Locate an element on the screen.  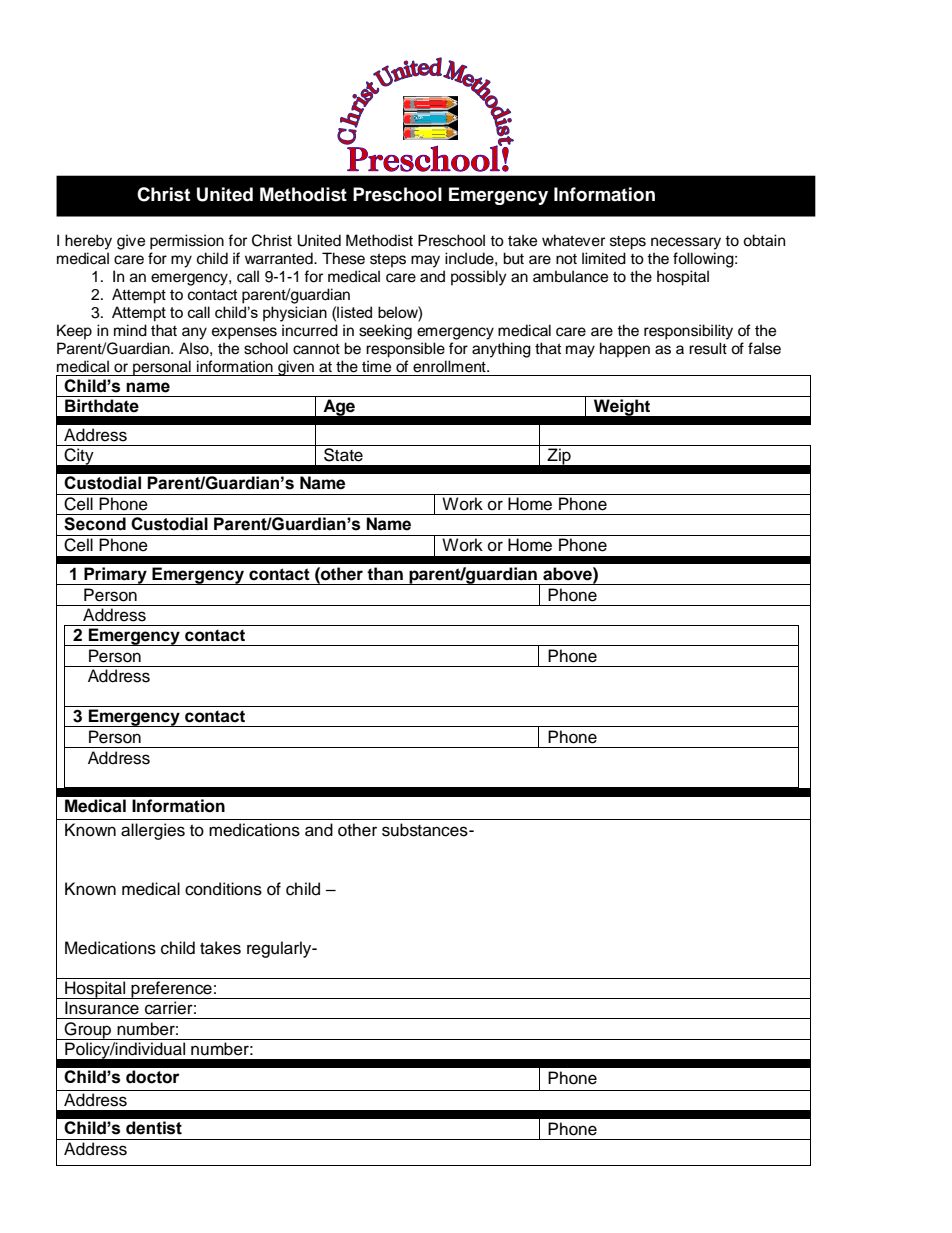
happen is located at coordinates (625, 350).
